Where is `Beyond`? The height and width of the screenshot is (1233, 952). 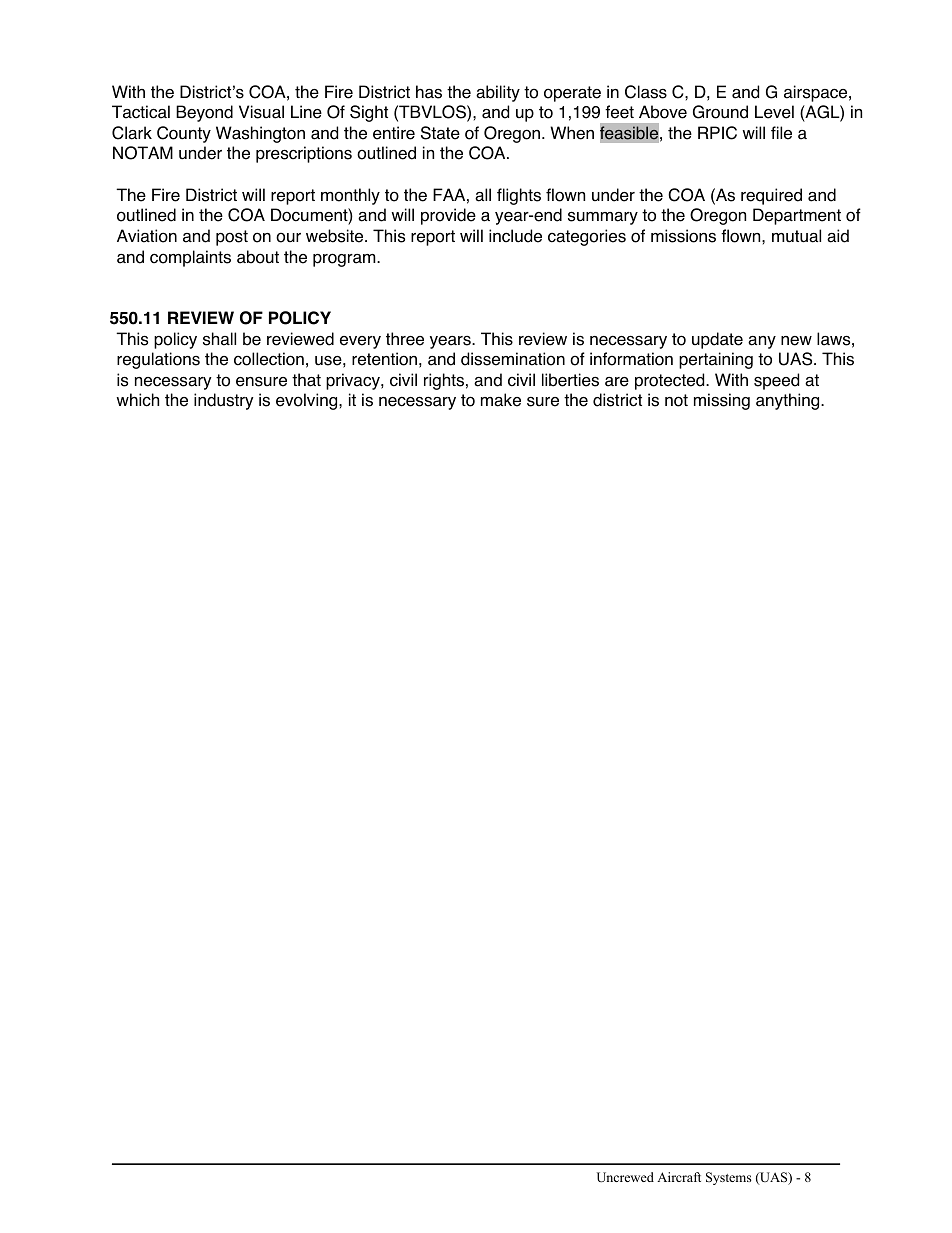
Beyond is located at coordinates (204, 113).
